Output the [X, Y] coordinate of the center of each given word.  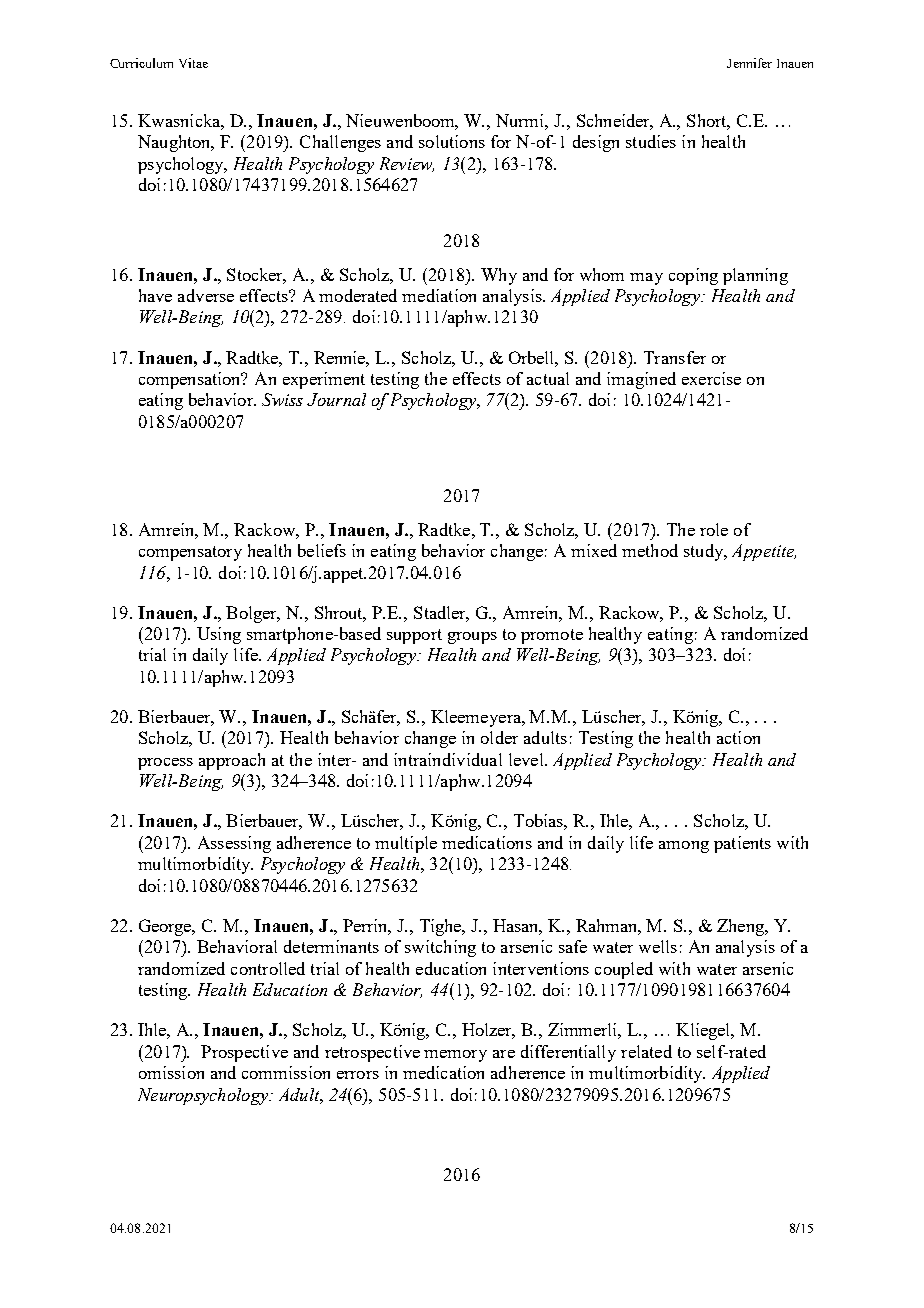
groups [472, 638]
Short [708, 122]
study [705, 552]
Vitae [193, 63]
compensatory [190, 553]
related [646, 1051]
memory [455, 1056]
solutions [452, 141]
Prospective [244, 1053]
